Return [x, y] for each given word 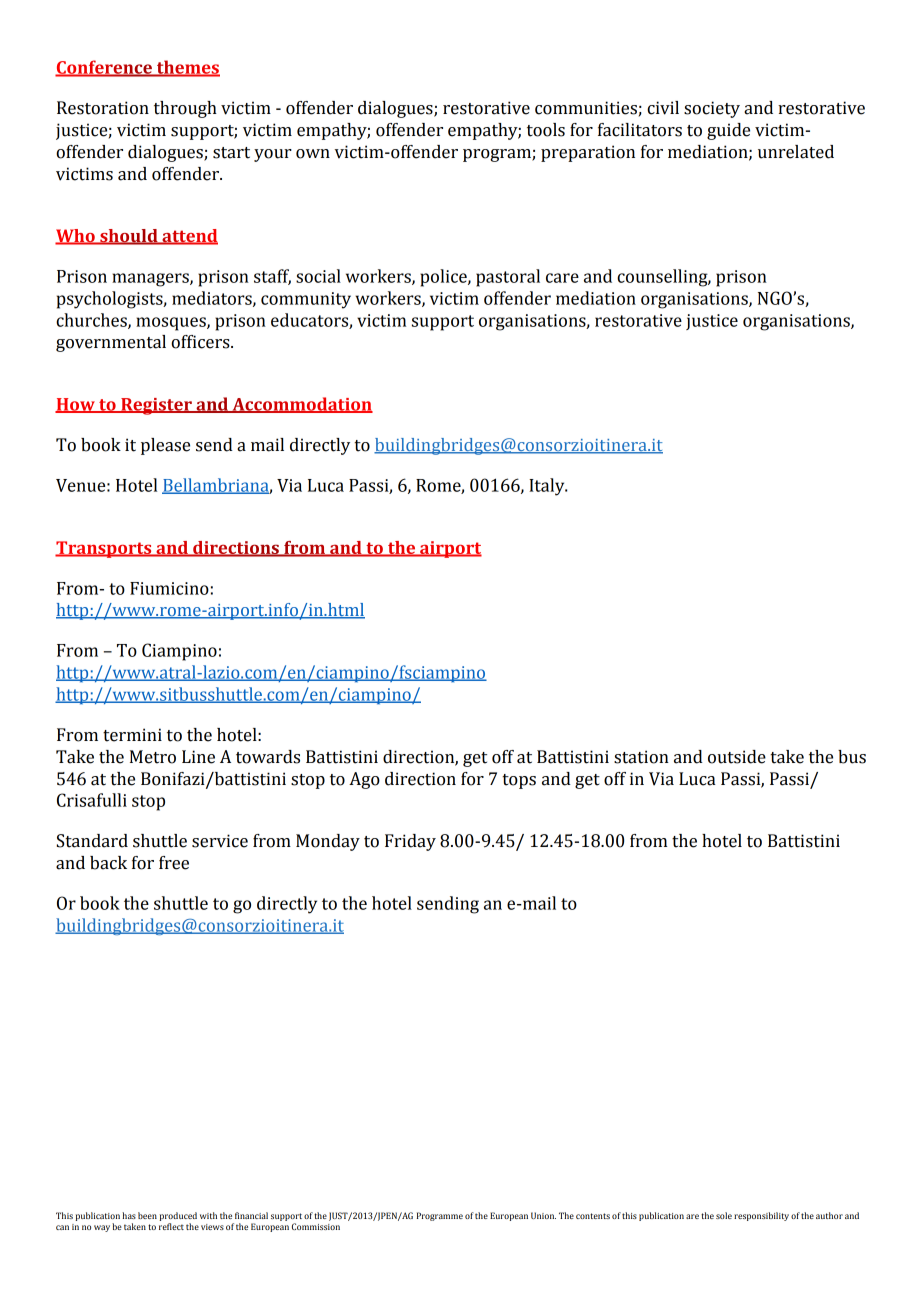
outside [737, 757]
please [165, 446]
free [174, 863]
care [562, 278]
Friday [410, 842]
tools [546, 130]
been [147, 1215]
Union [543, 1215]
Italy [548, 487]
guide [728, 131]
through [185, 109]
